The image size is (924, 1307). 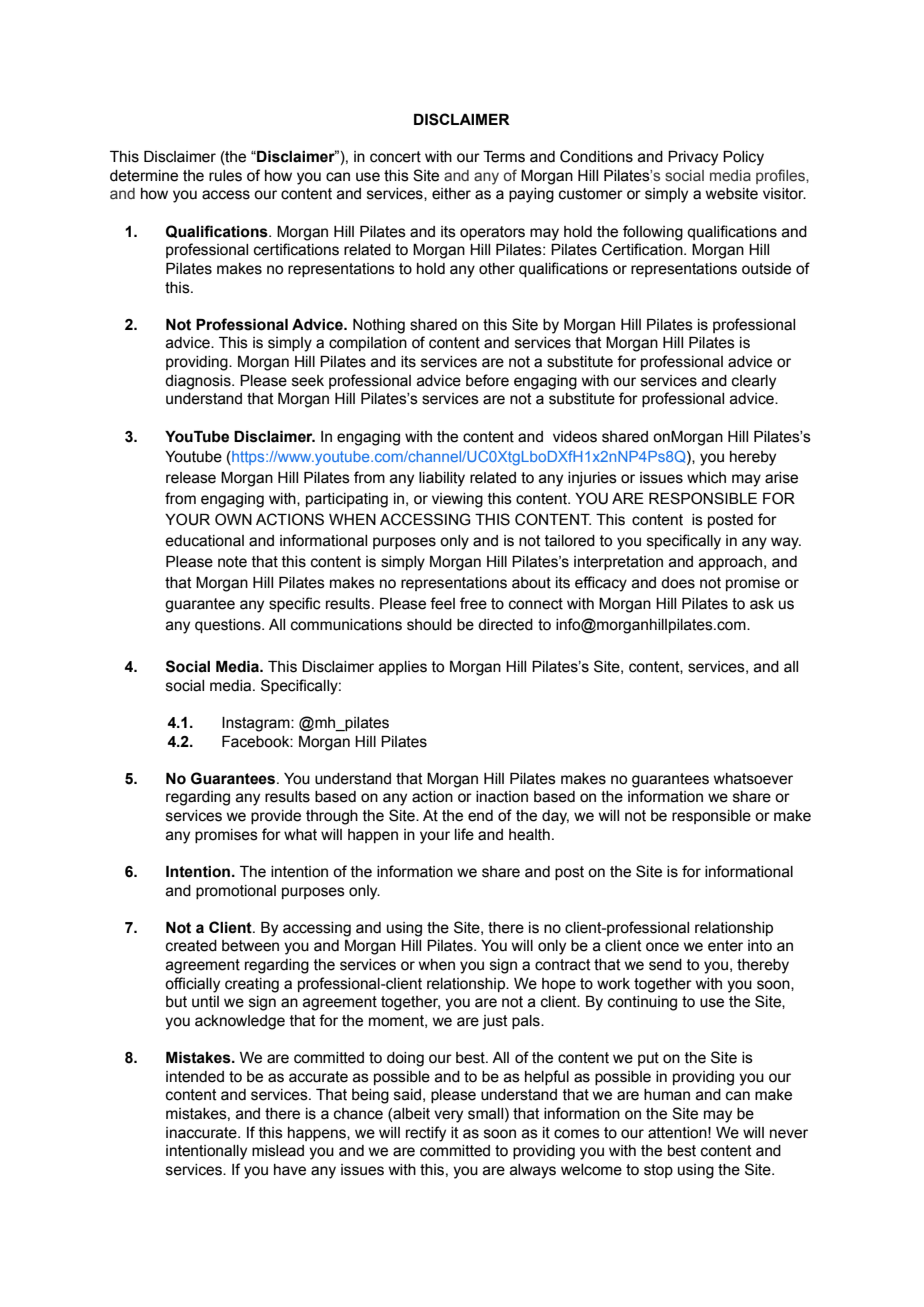 What do you see at coordinates (464, 834) in the screenshot?
I see `life` at bounding box center [464, 834].
